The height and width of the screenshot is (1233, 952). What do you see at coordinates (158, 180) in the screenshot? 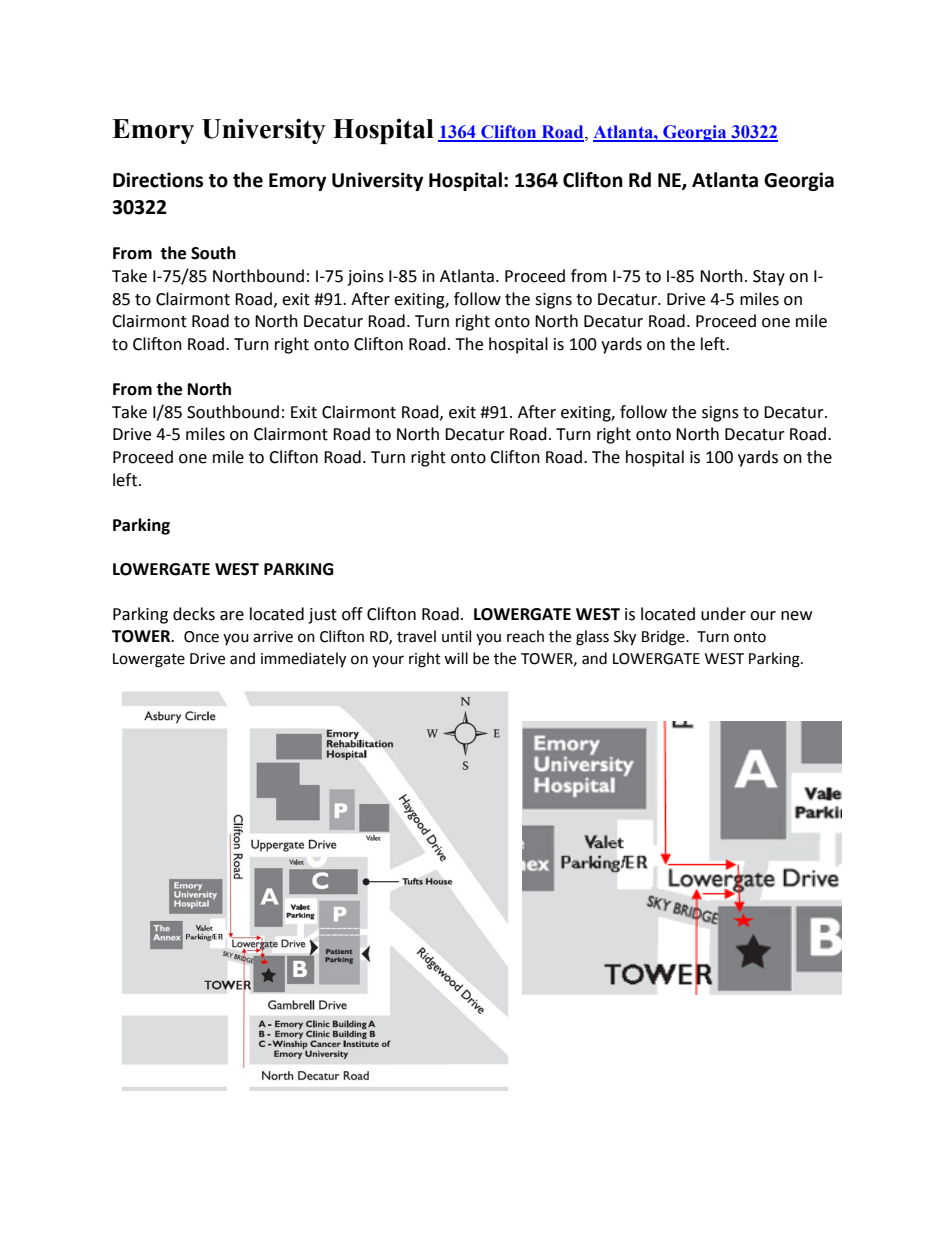
I see `Directions` at bounding box center [158, 180].
